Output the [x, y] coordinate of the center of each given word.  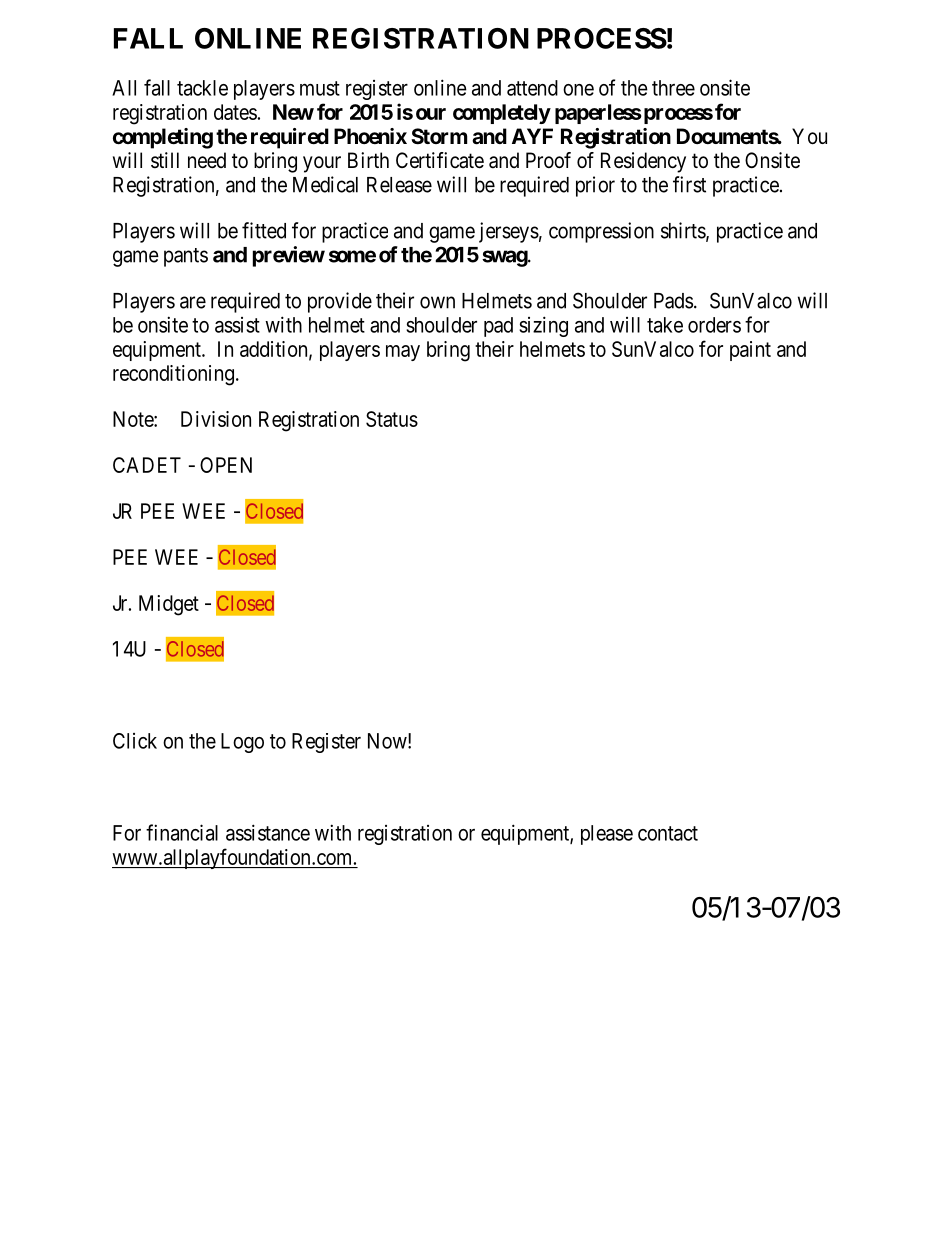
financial [182, 832]
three [673, 88]
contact [668, 833]
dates [235, 112]
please [607, 835]
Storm [439, 136]
